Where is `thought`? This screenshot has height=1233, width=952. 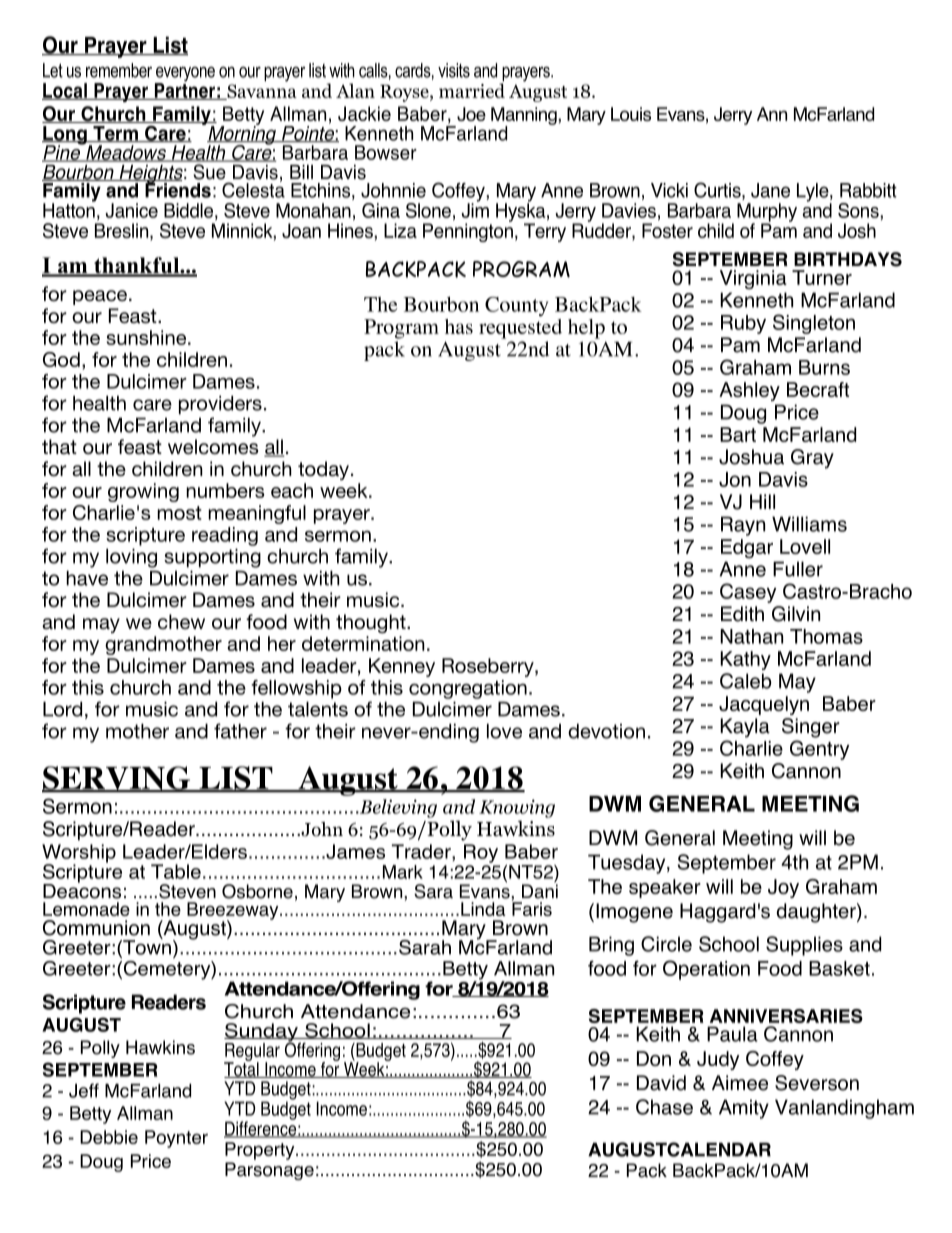 thought is located at coordinates (372, 624).
